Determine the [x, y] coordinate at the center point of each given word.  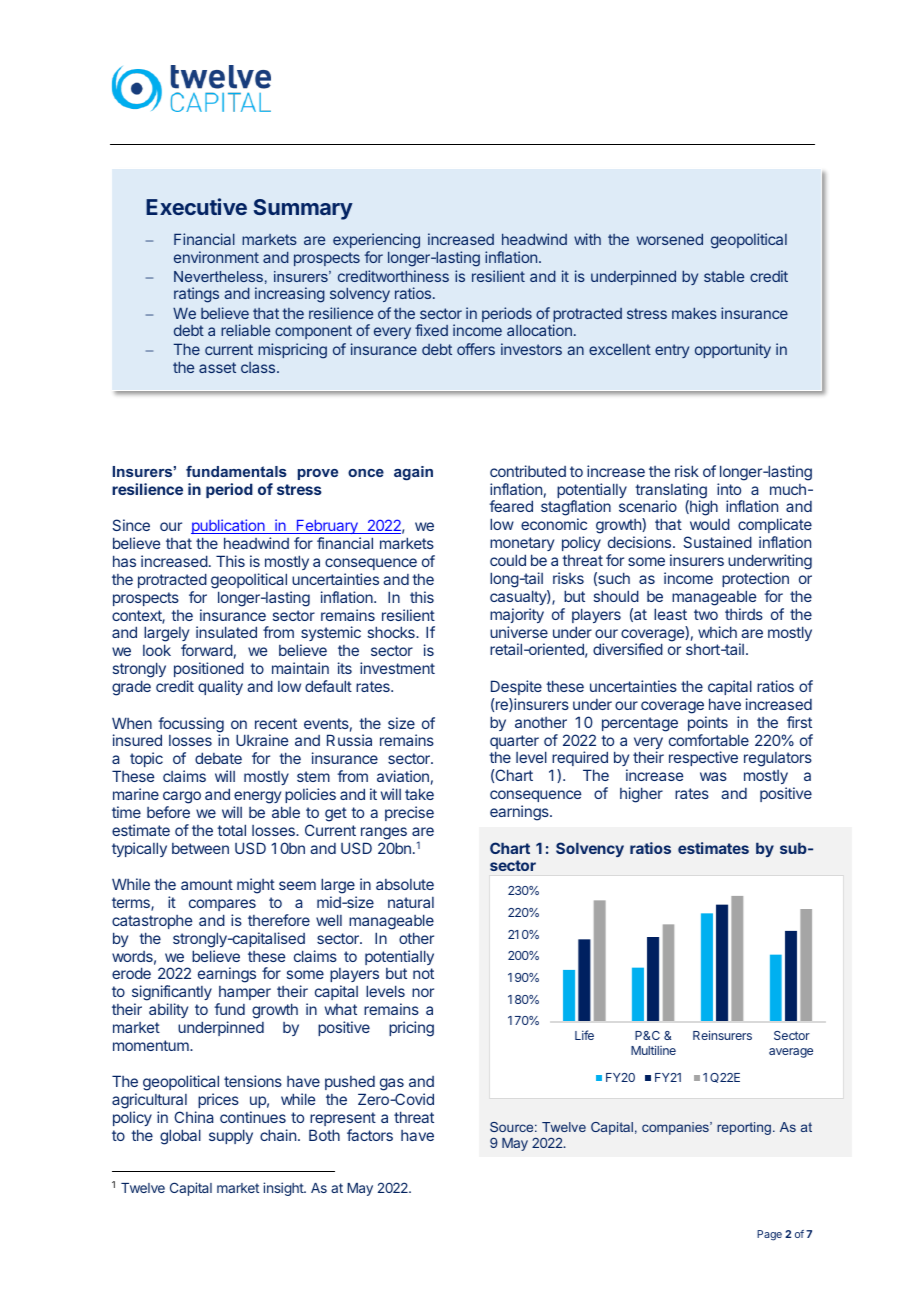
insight [284, 1189]
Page [769, 1235]
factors [370, 1135]
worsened [670, 239]
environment [216, 257]
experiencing [376, 241]
